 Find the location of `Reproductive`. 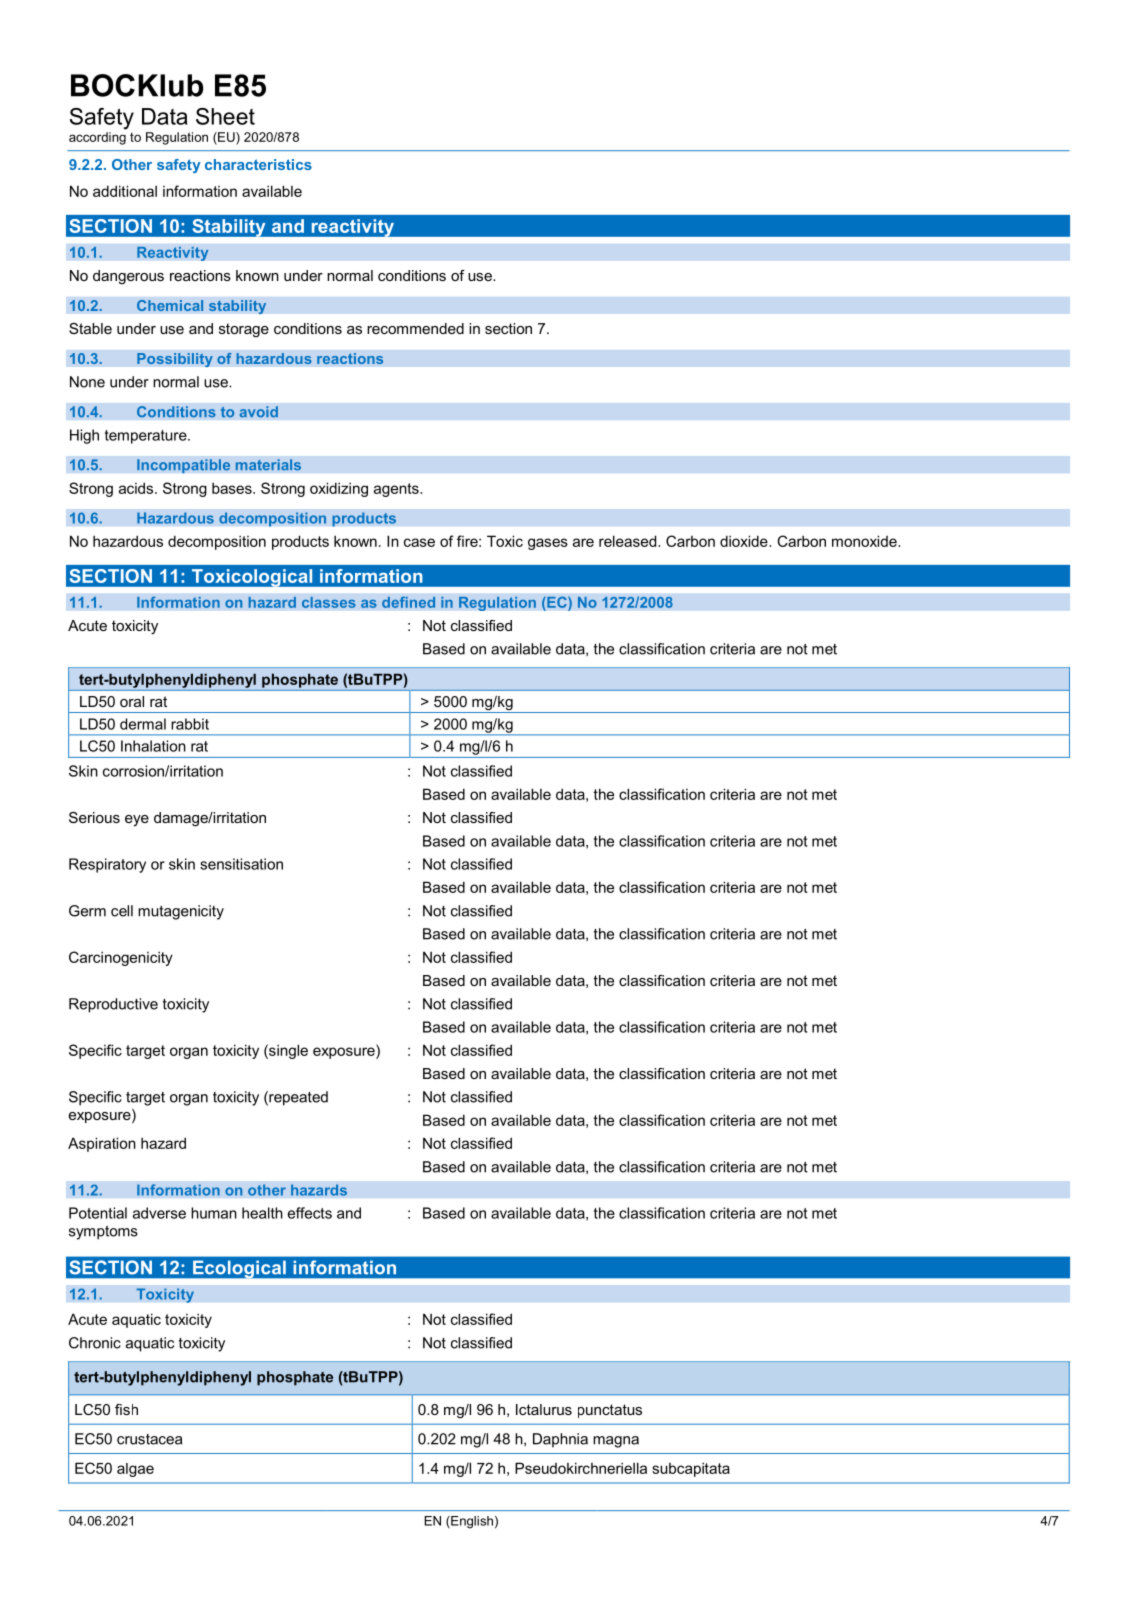

Reproductive is located at coordinates (113, 1005).
